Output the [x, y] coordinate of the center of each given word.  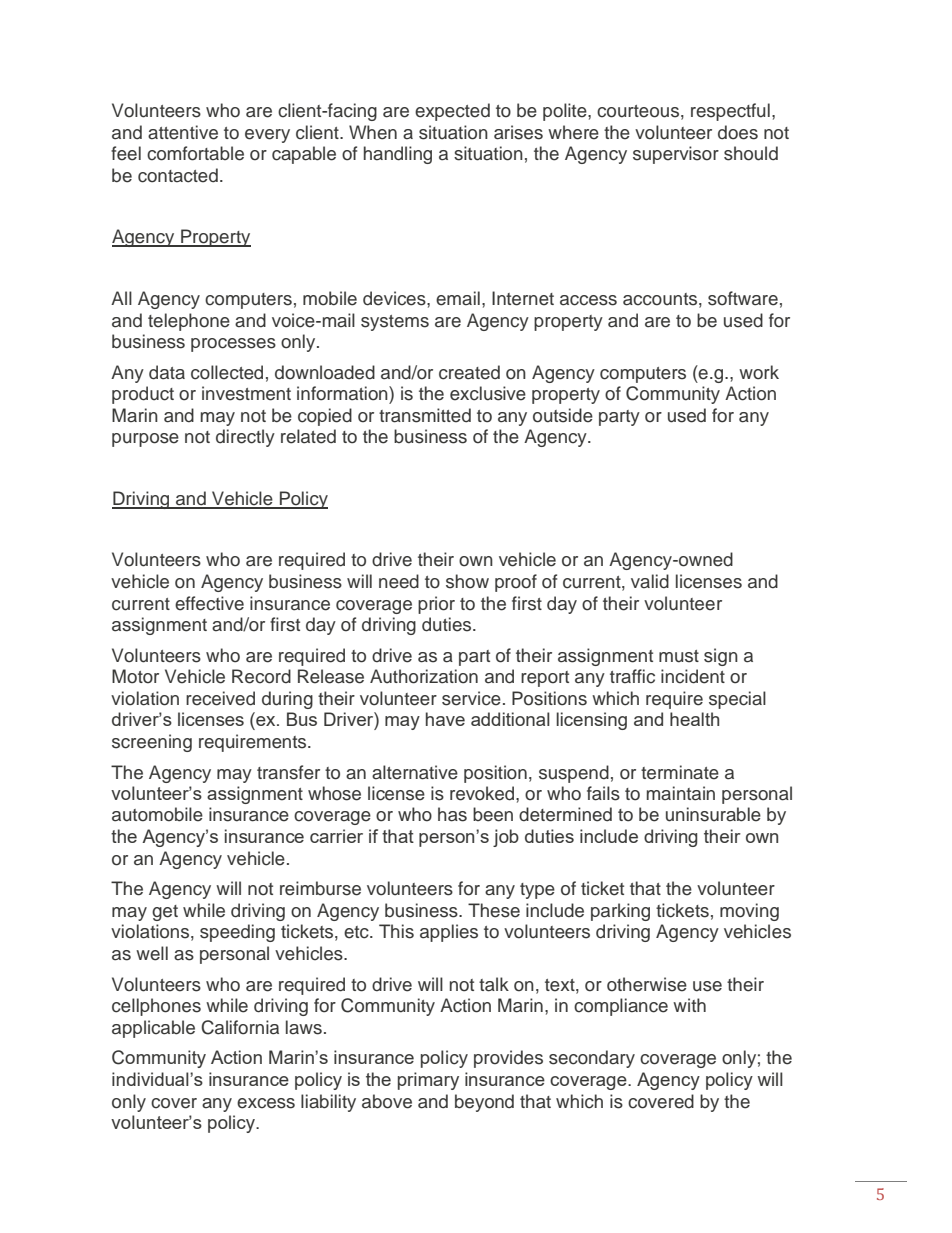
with [689, 1005]
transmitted [425, 415]
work [759, 372]
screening [152, 743]
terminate [680, 772]
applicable [153, 1029]
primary [428, 1081]
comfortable [195, 153]
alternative [415, 772]
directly [245, 438]
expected [452, 112]
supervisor [676, 155]
